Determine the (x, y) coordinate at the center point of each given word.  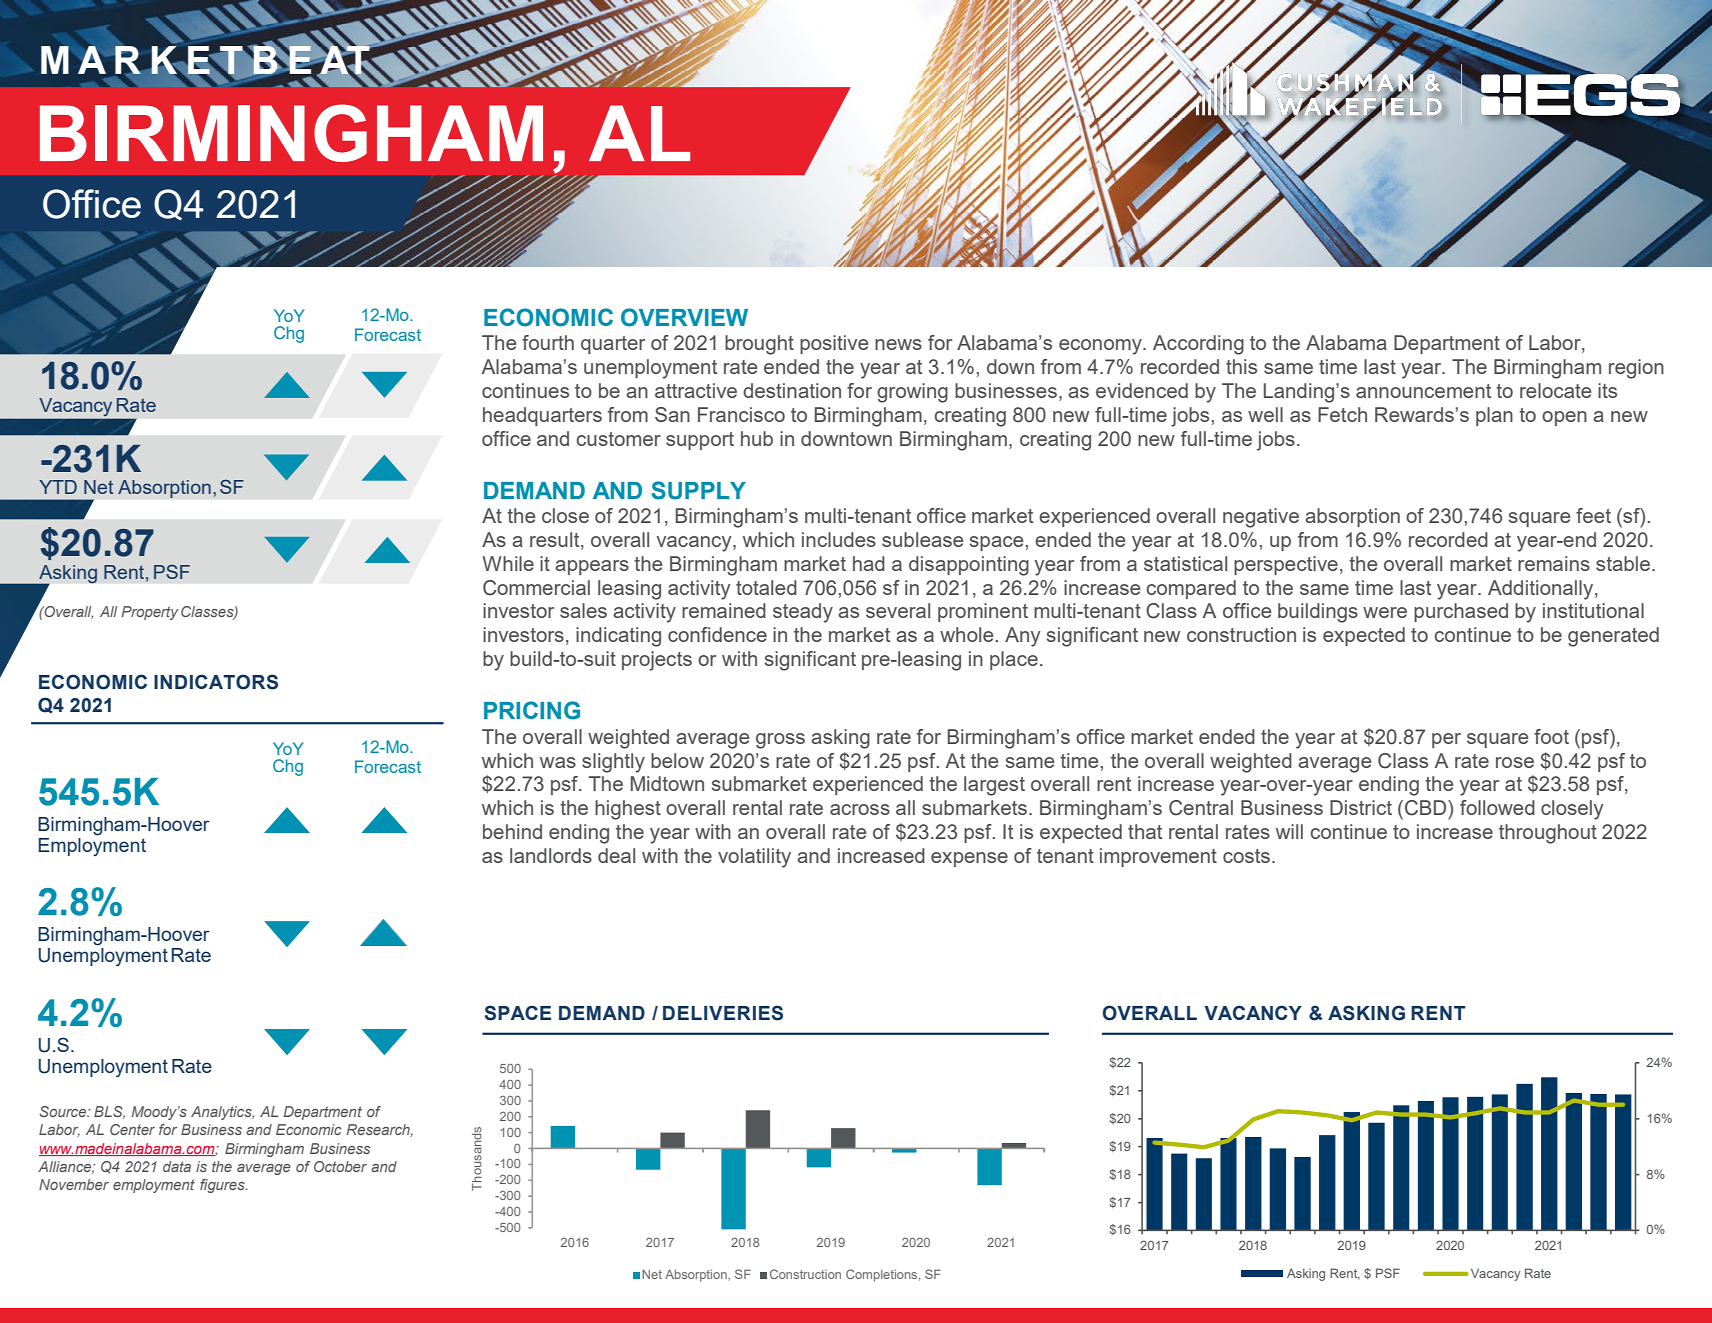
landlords (551, 855)
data (177, 1166)
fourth (548, 342)
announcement (1423, 391)
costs (1248, 856)
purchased (1461, 612)
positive (834, 344)
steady (803, 613)
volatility (754, 858)
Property (149, 613)
